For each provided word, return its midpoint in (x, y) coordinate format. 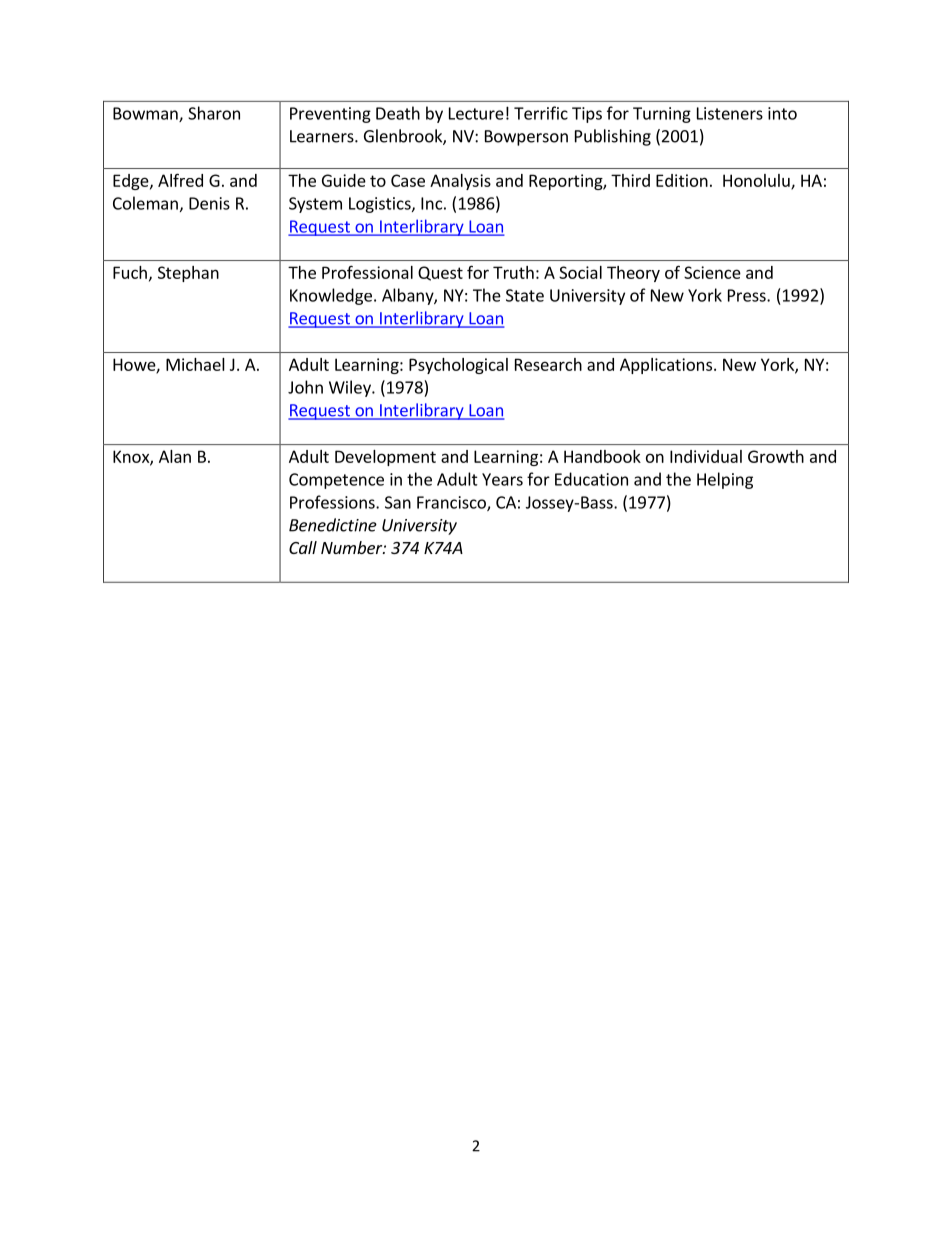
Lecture (476, 113)
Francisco (452, 503)
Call (303, 547)
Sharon (214, 113)
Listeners (730, 113)
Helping (725, 480)
